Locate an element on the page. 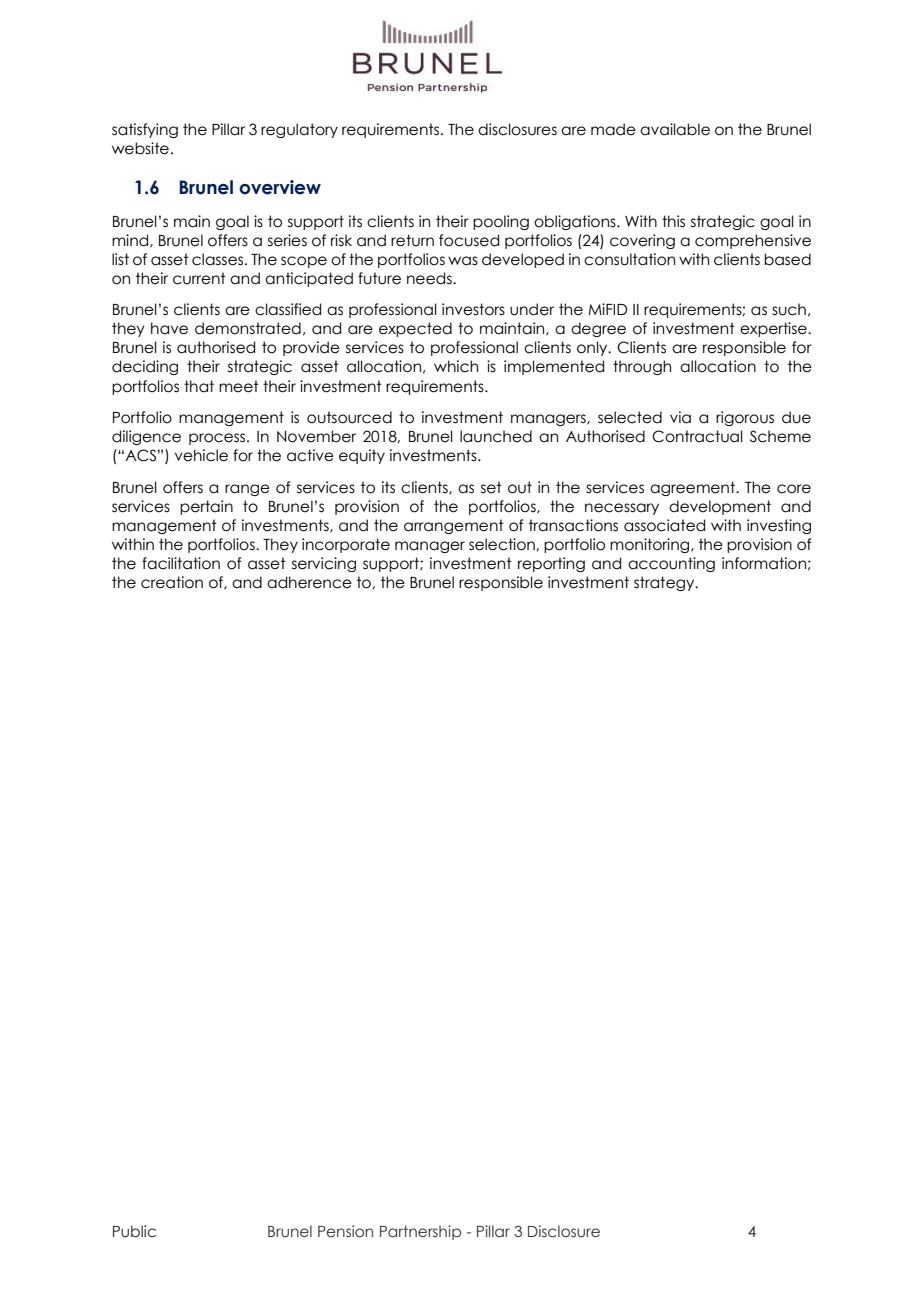 The width and height of the document is (924, 1308). Partnership is located at coordinates (420, 1232).
